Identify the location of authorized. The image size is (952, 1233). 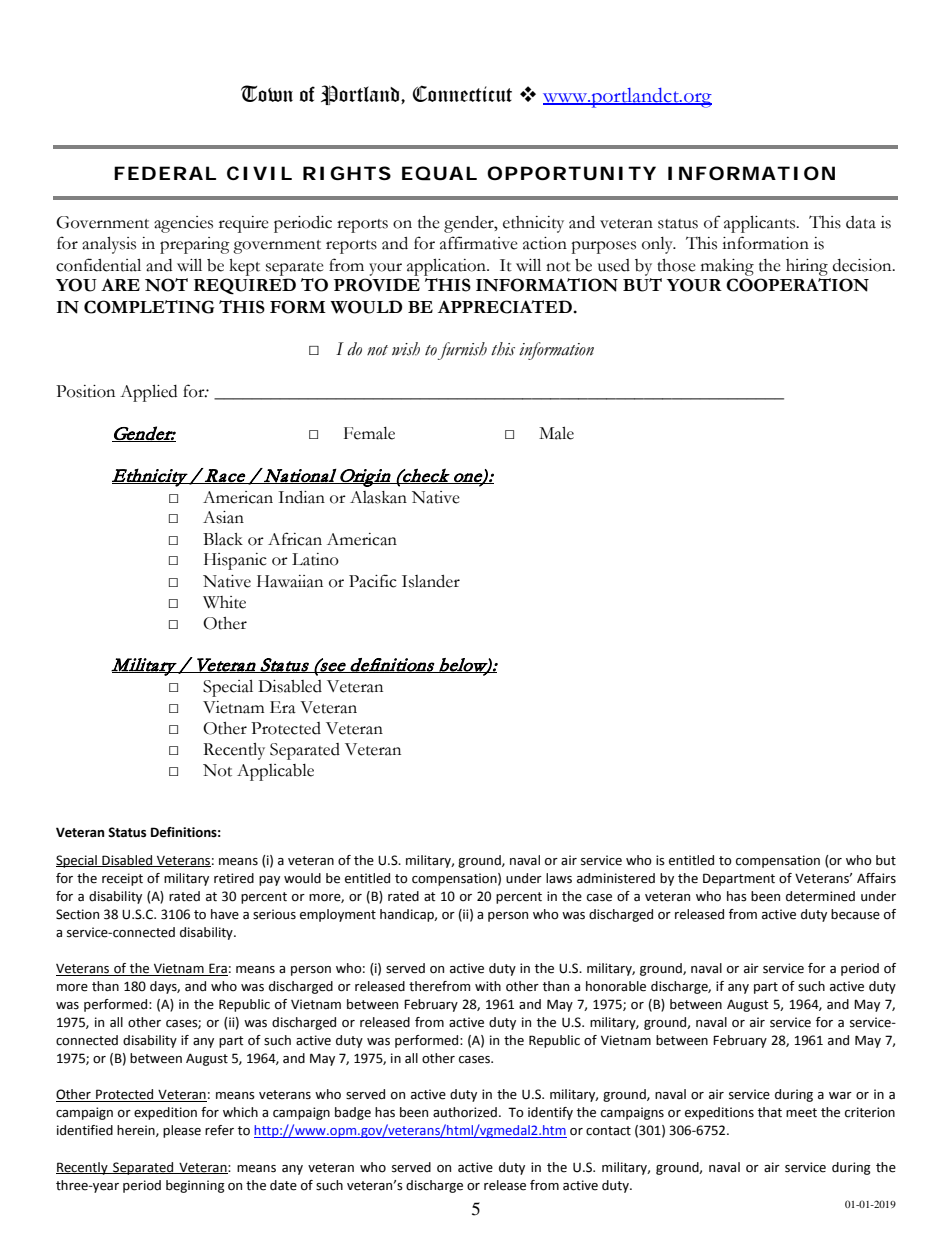
(465, 1112).
